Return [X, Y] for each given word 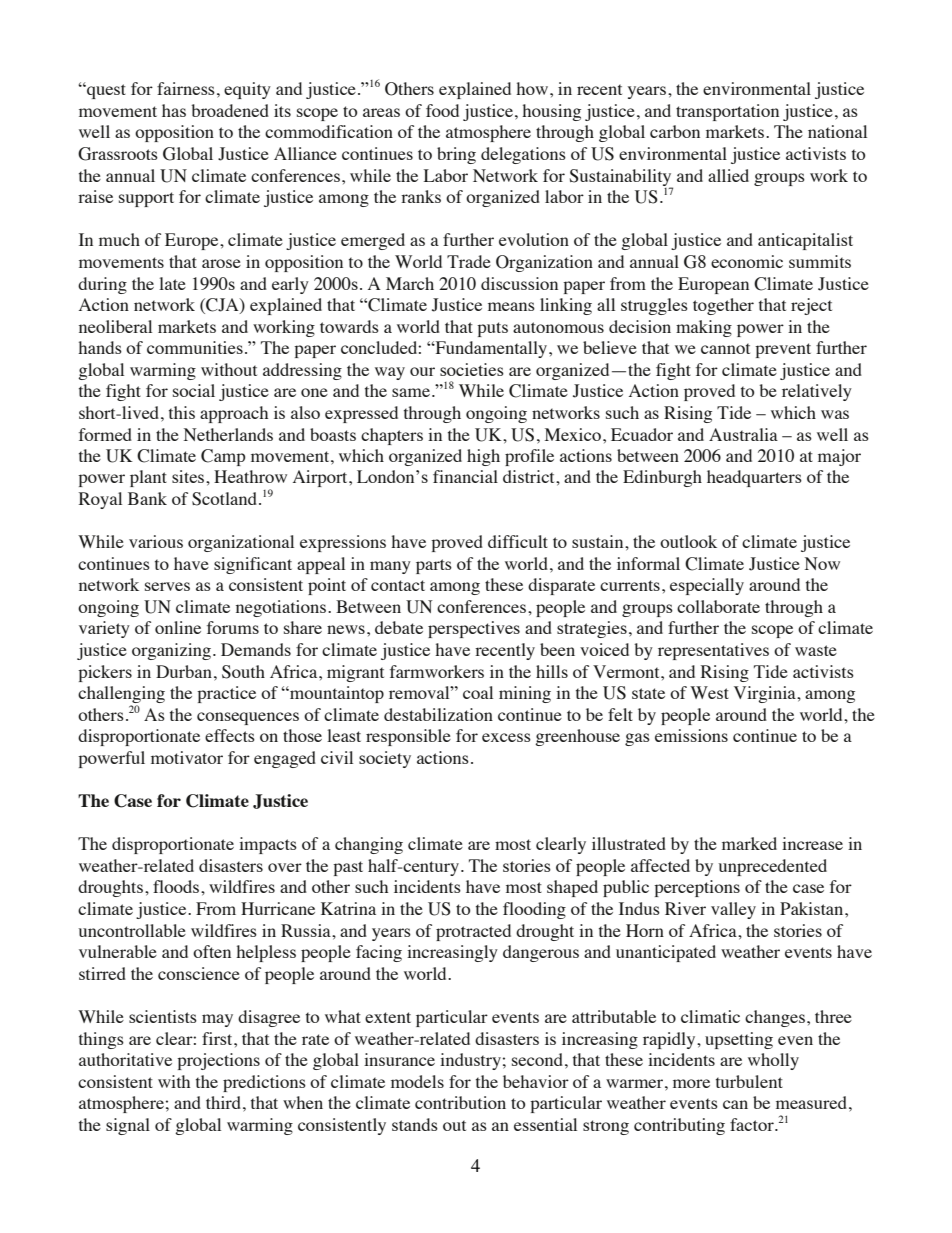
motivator [187, 757]
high [483, 457]
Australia [743, 434]
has [174, 110]
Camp [223, 457]
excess [506, 737]
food [442, 110]
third [223, 1102]
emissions [691, 735]
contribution [460, 1102]
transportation [727, 112]
